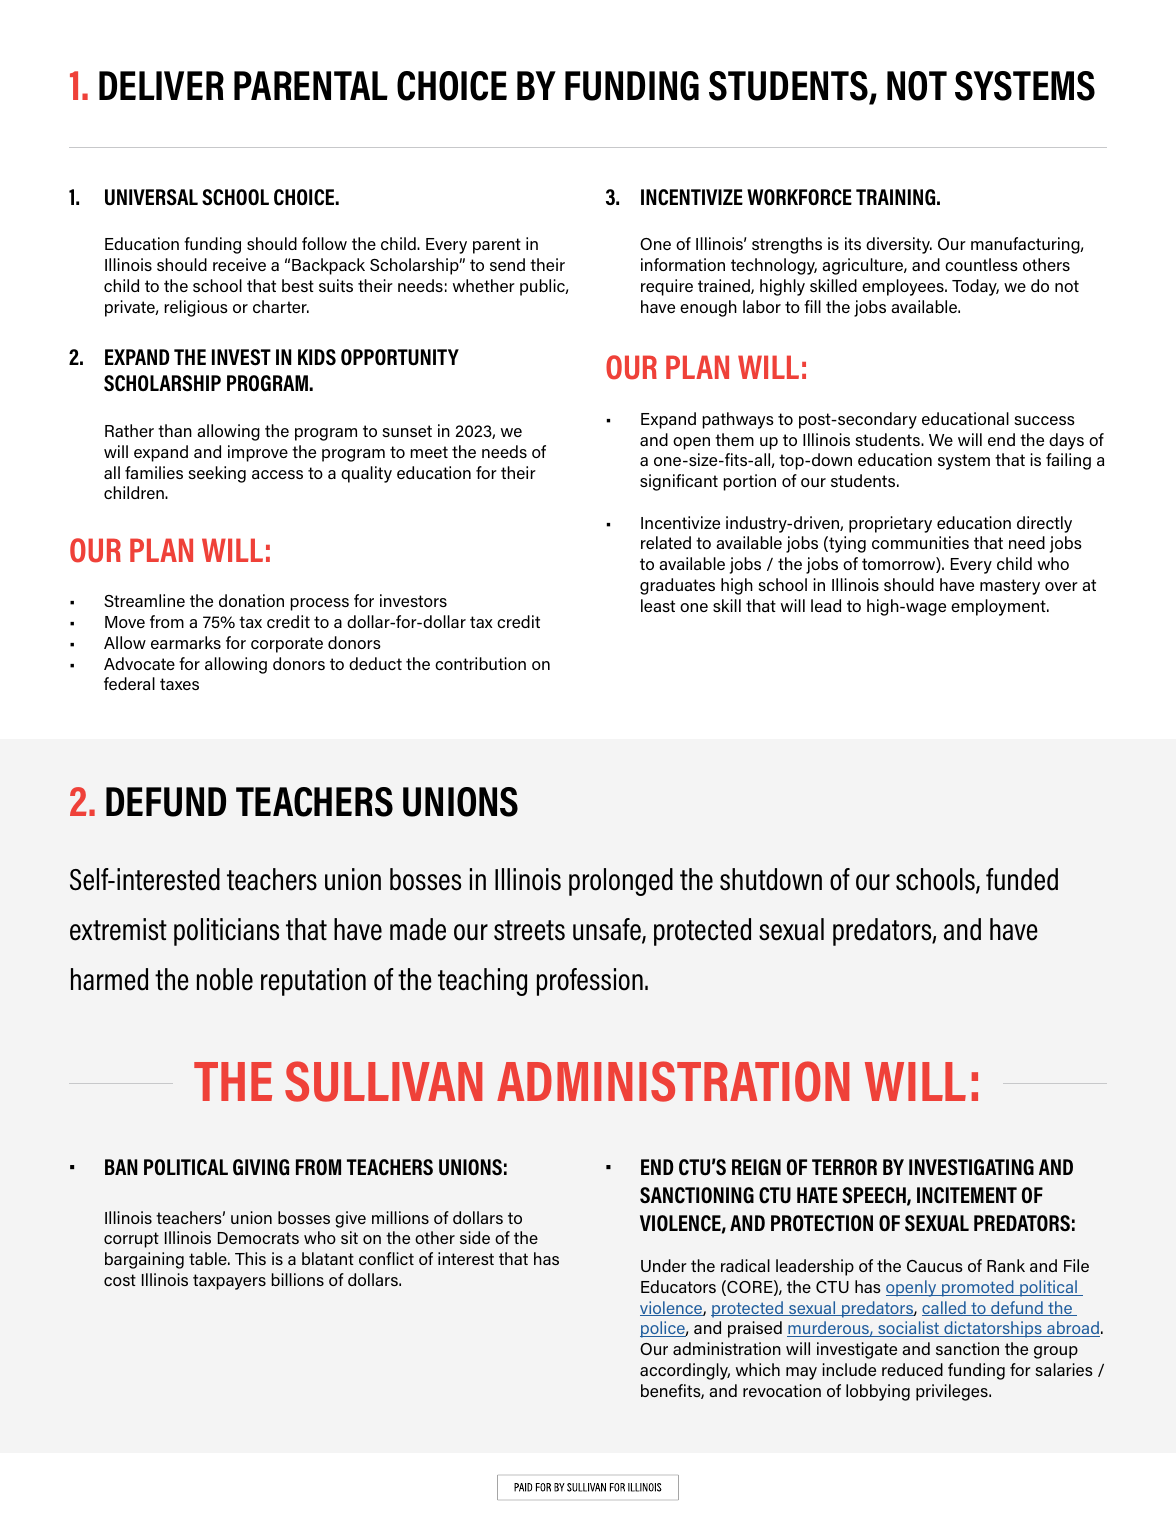 This screenshot has width=1176, height=1522. Describe the element at coordinates (1022, 879) in the screenshot. I see `funded` at that location.
